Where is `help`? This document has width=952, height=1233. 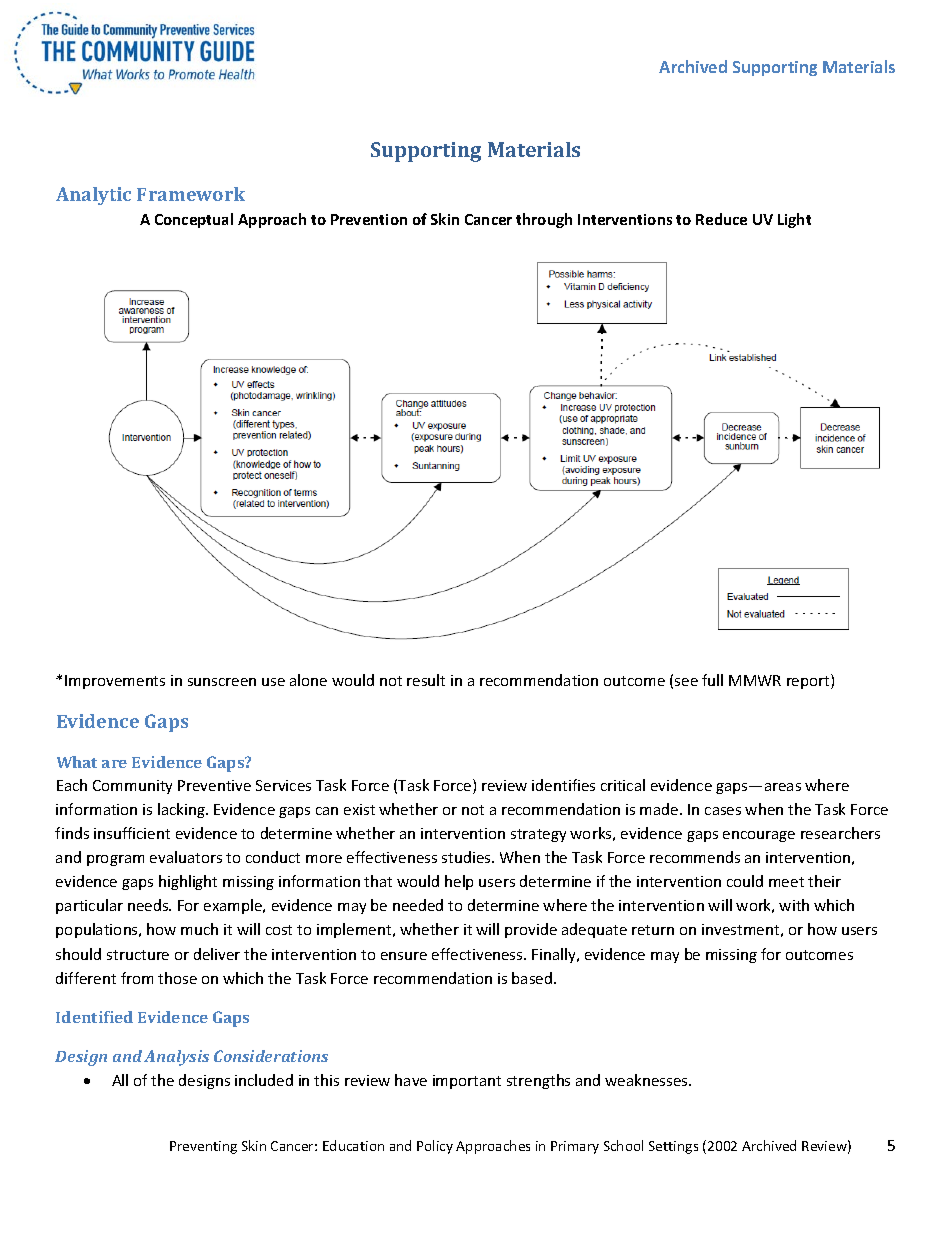 help is located at coordinates (459, 882).
